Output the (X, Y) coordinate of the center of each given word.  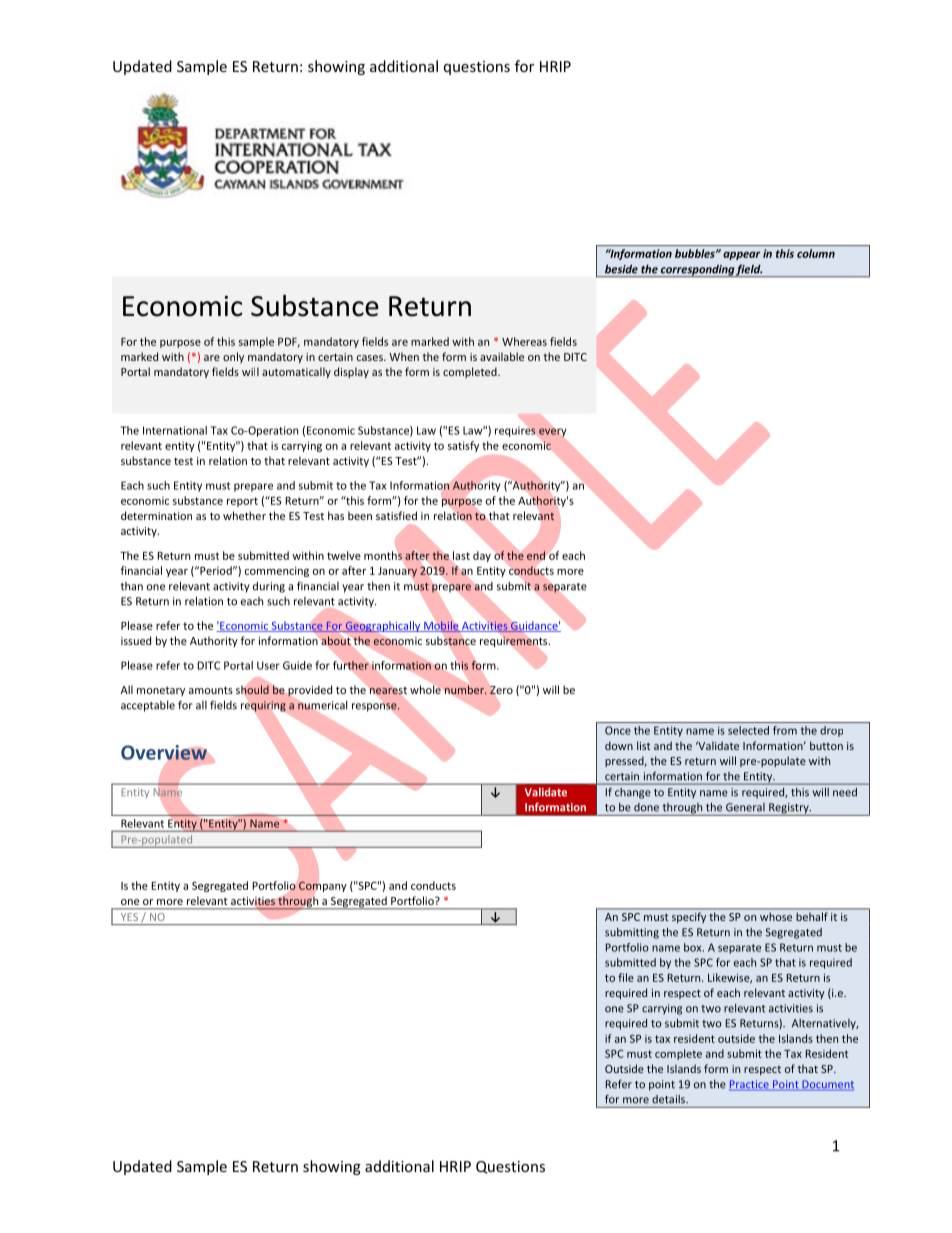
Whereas (524, 341)
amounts (211, 690)
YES (129, 917)
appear (741, 256)
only (233, 357)
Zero (501, 690)
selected (748, 730)
